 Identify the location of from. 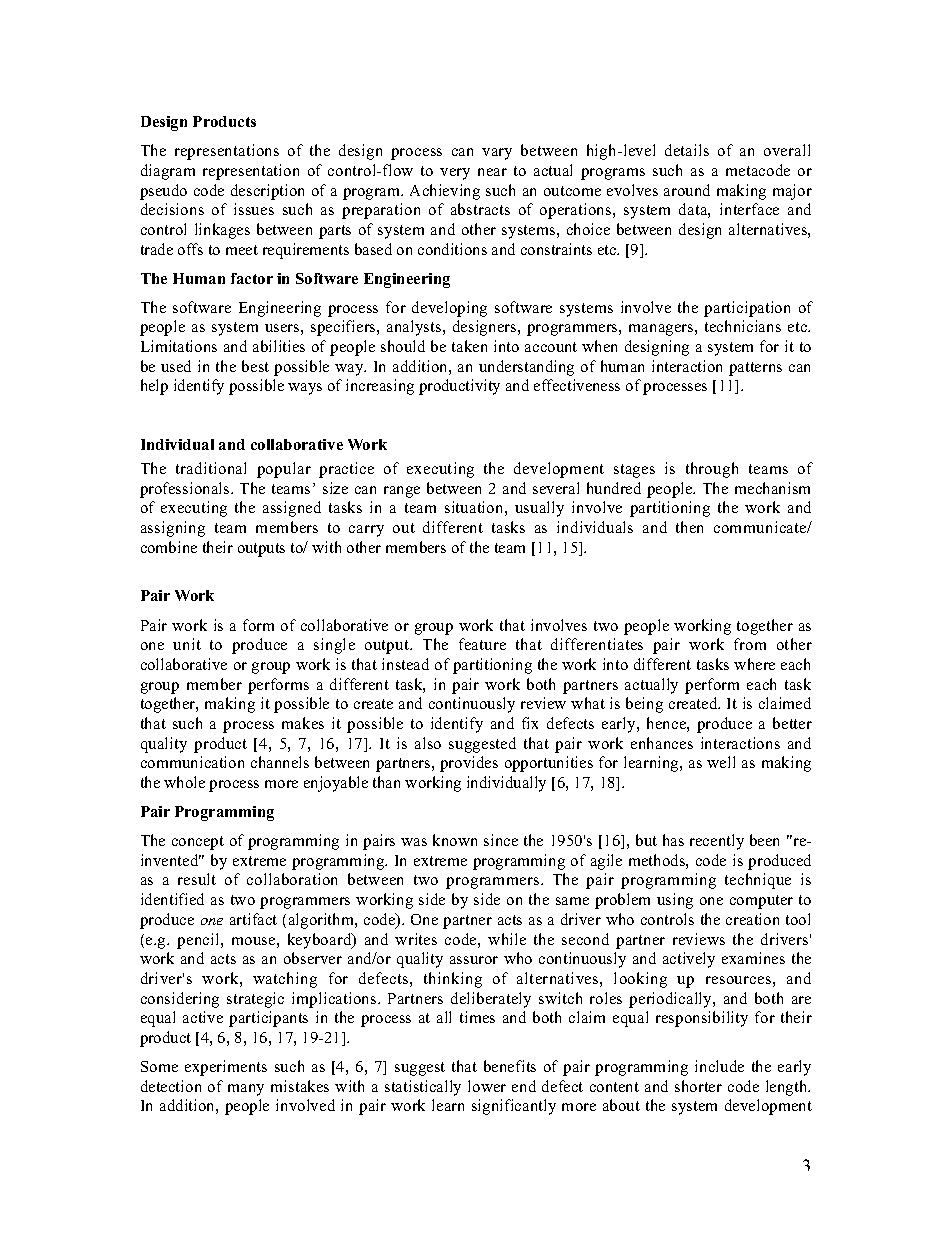
(750, 644).
